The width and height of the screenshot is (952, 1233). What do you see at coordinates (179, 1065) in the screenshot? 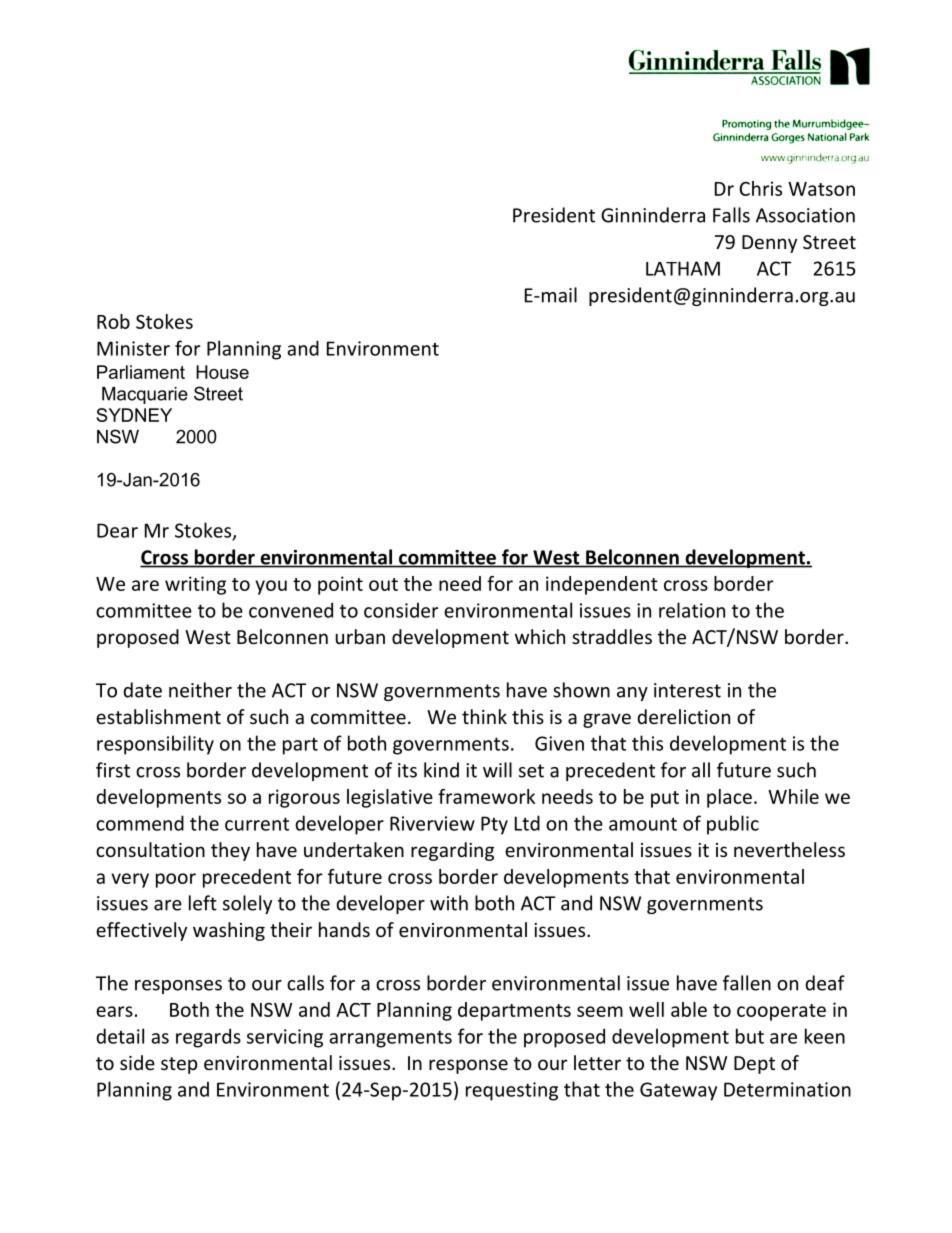
I see `step` at bounding box center [179, 1065].
